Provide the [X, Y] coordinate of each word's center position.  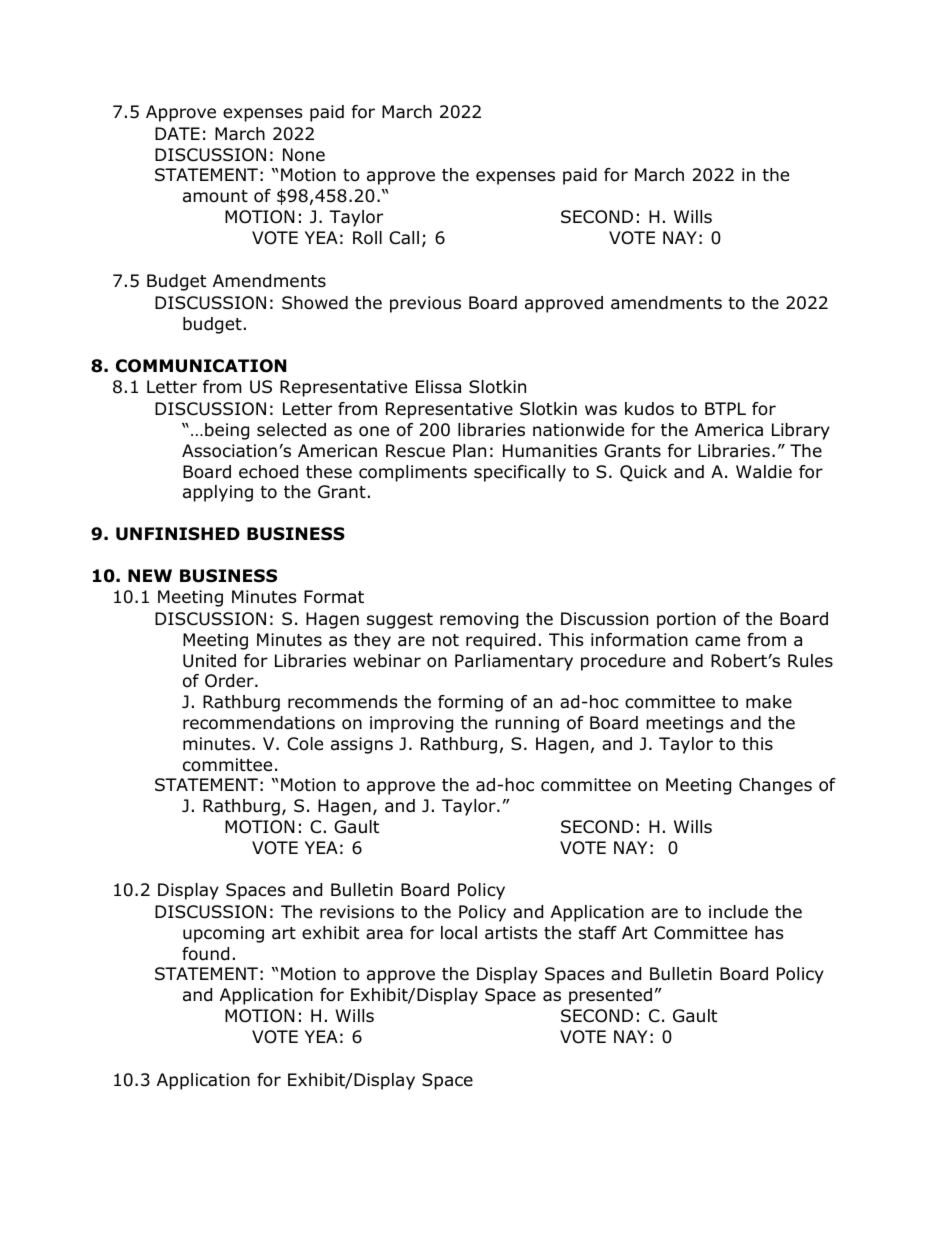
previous [425, 304]
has [769, 933]
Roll [367, 238]
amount [215, 196]
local [459, 933]
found [205, 954]
